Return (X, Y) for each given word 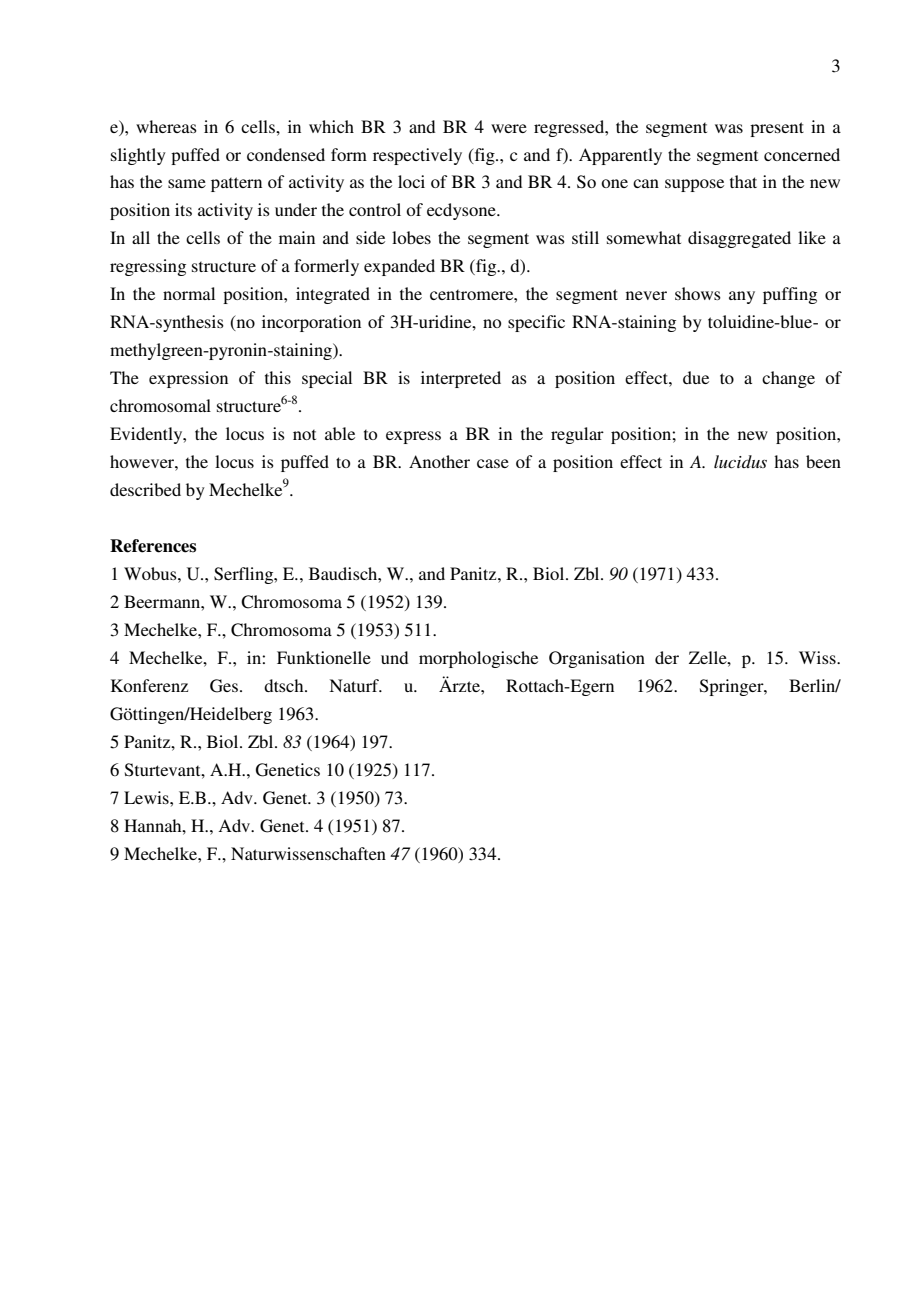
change (788, 379)
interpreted (461, 379)
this (278, 377)
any (742, 297)
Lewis (147, 797)
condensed (286, 154)
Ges (224, 686)
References (153, 546)
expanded (399, 267)
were (509, 128)
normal (189, 293)
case (493, 463)
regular (577, 435)
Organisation (597, 659)
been (823, 461)
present (777, 129)
